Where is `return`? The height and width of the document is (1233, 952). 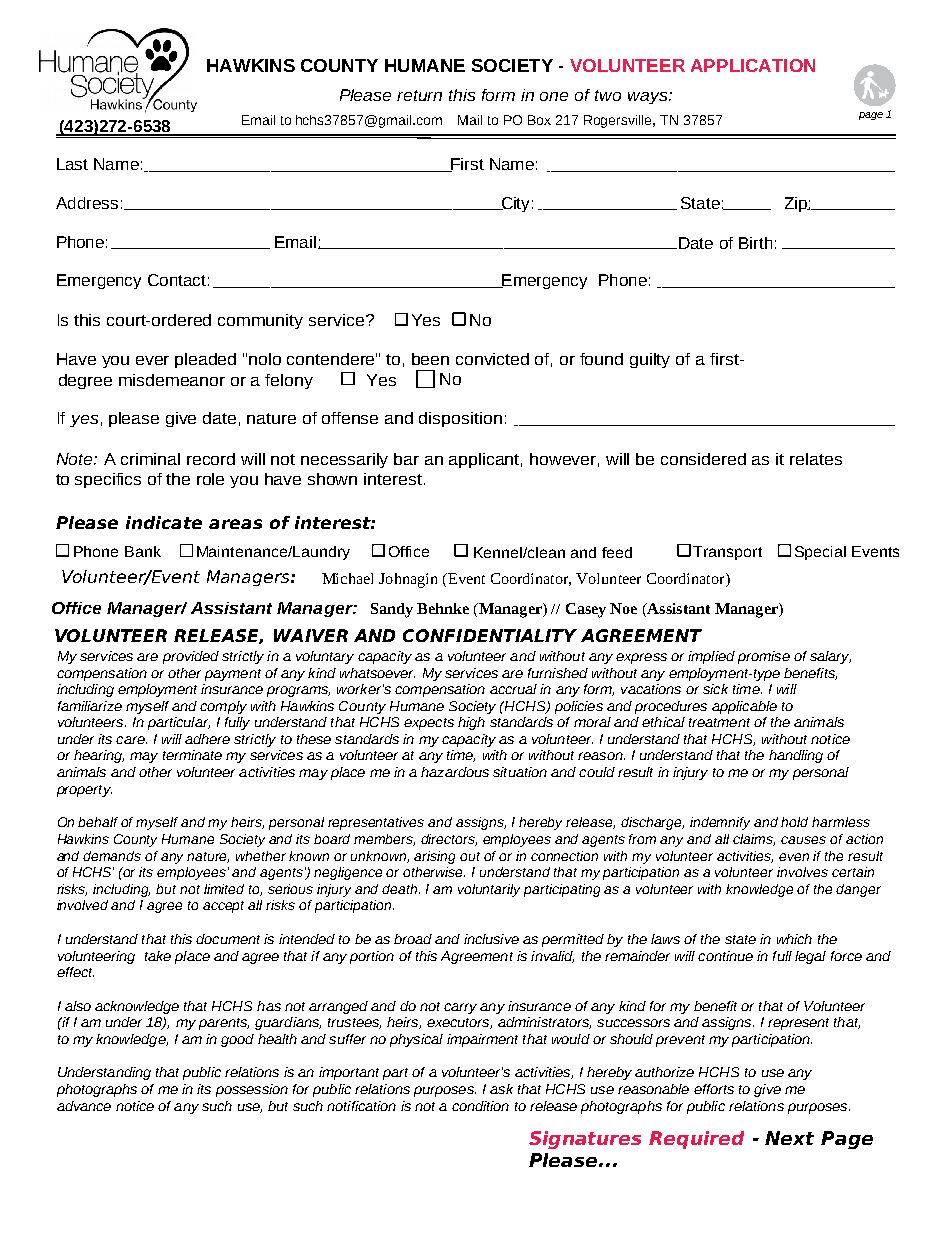
return is located at coordinates (419, 95).
